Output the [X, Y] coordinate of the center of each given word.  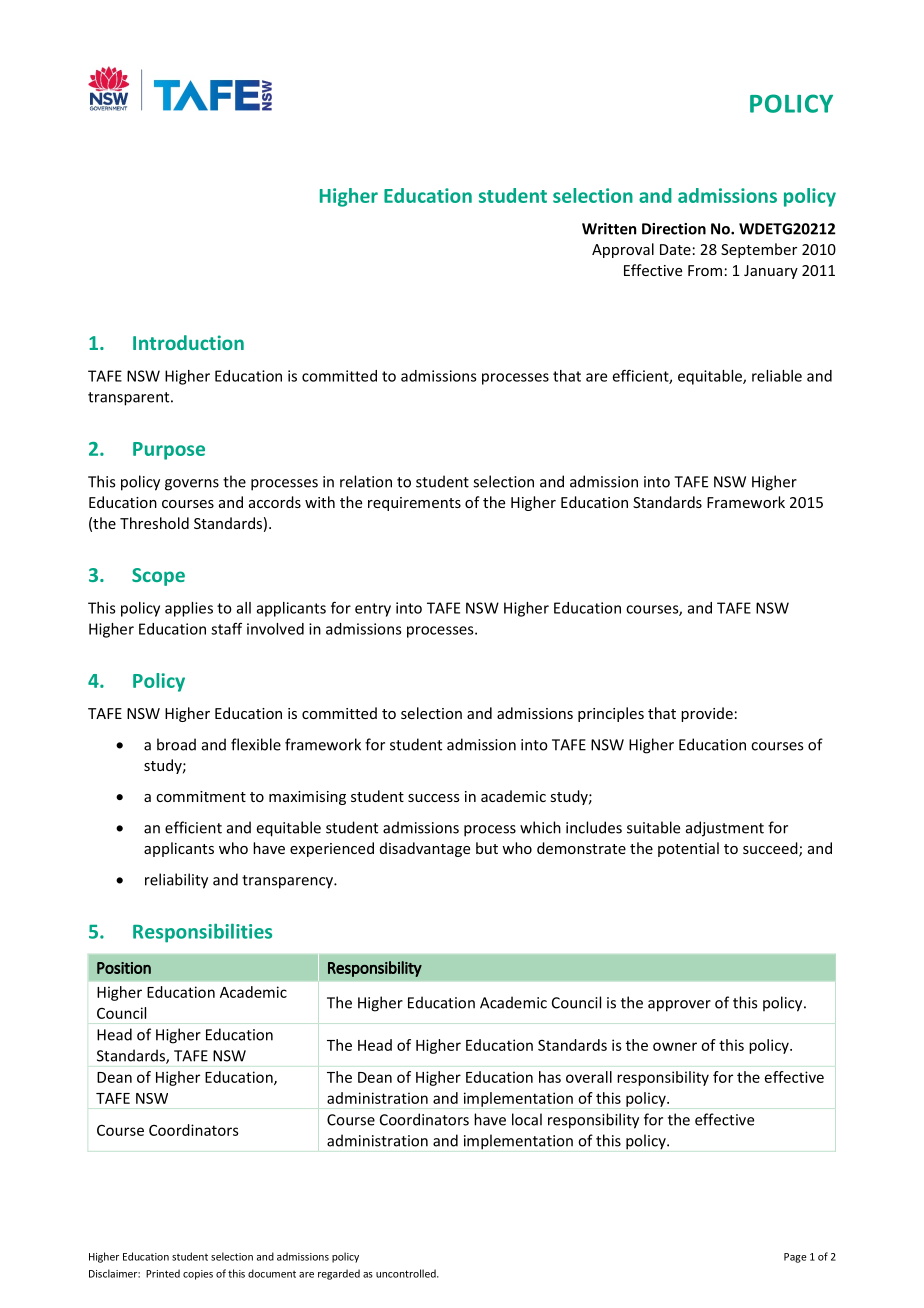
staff [226, 629]
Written [609, 229]
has [550, 1077]
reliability [176, 881]
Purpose [169, 451]
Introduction [188, 342]
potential [688, 849]
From [705, 270]
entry [373, 610]
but [487, 848]
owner [675, 1046]
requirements [414, 504]
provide [707, 714]
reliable [777, 376]
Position [124, 968]
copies [198, 1275]
